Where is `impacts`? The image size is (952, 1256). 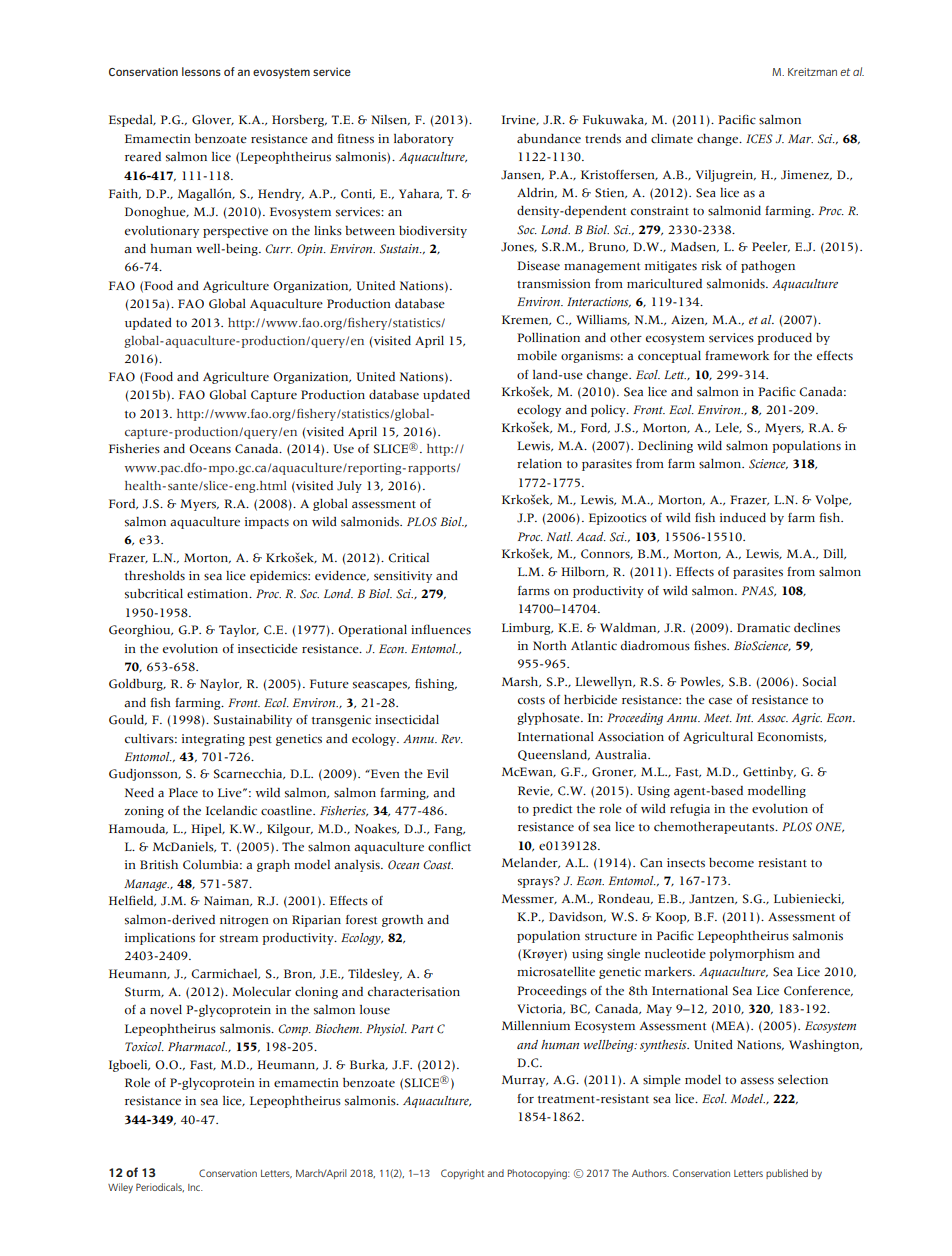 impacts is located at coordinates (267, 523).
